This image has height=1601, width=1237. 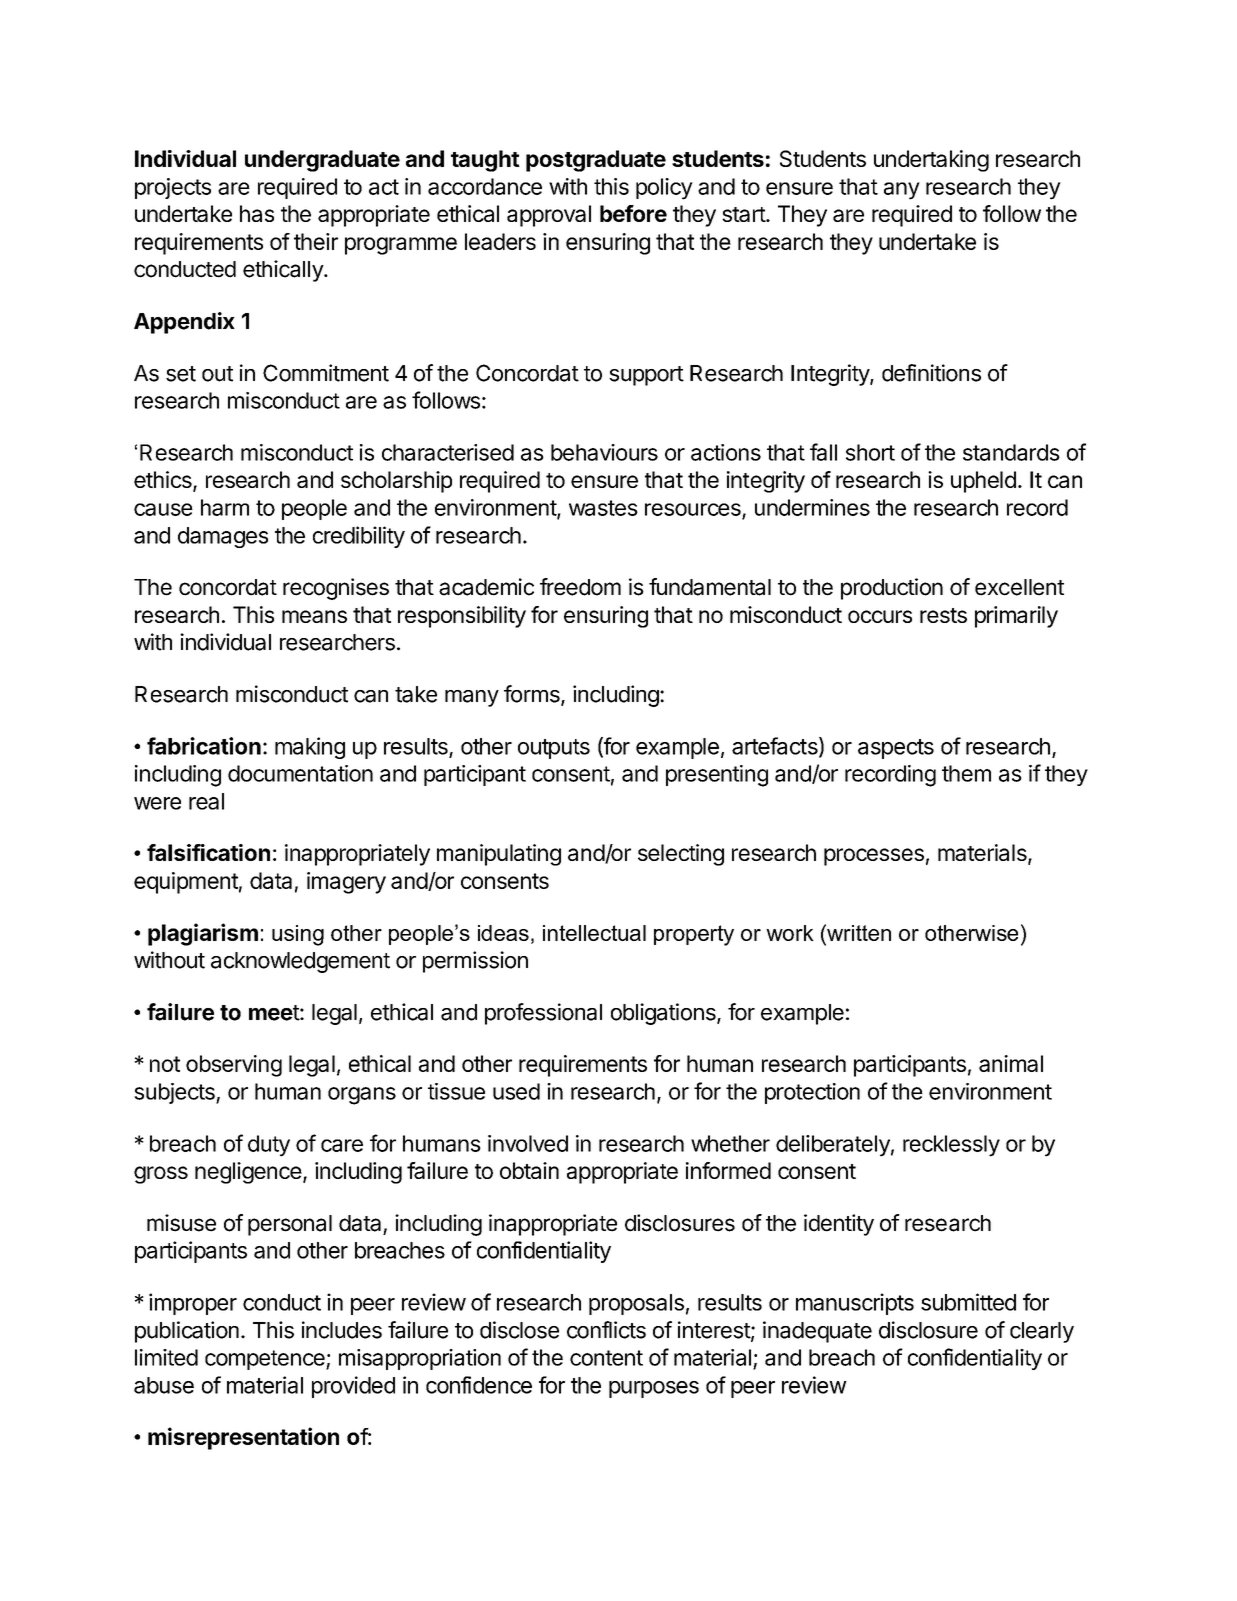 What do you see at coordinates (257, 213) in the image?
I see `has` at bounding box center [257, 213].
